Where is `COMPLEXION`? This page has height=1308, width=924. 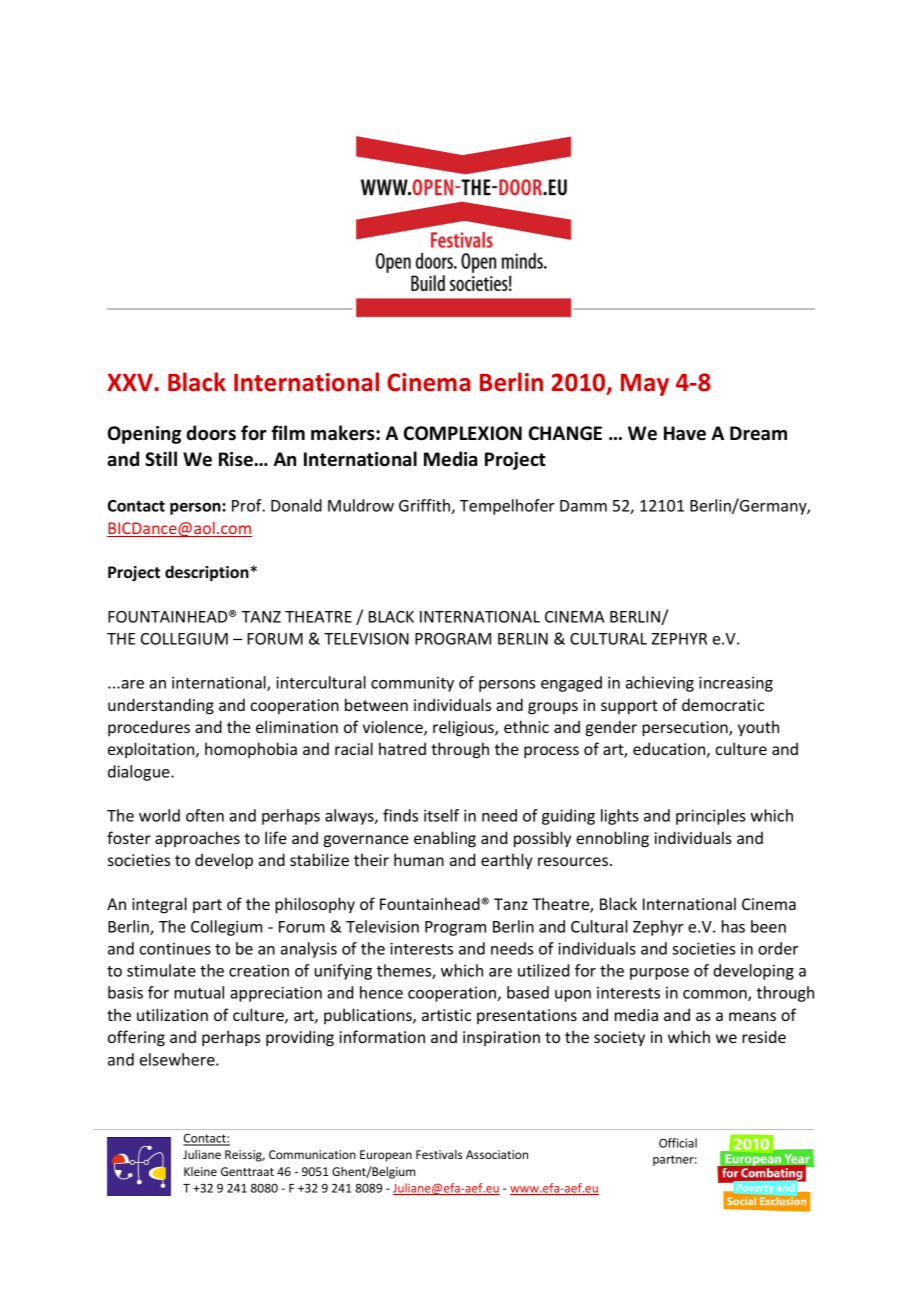
COMPLEXION is located at coordinates (463, 433).
